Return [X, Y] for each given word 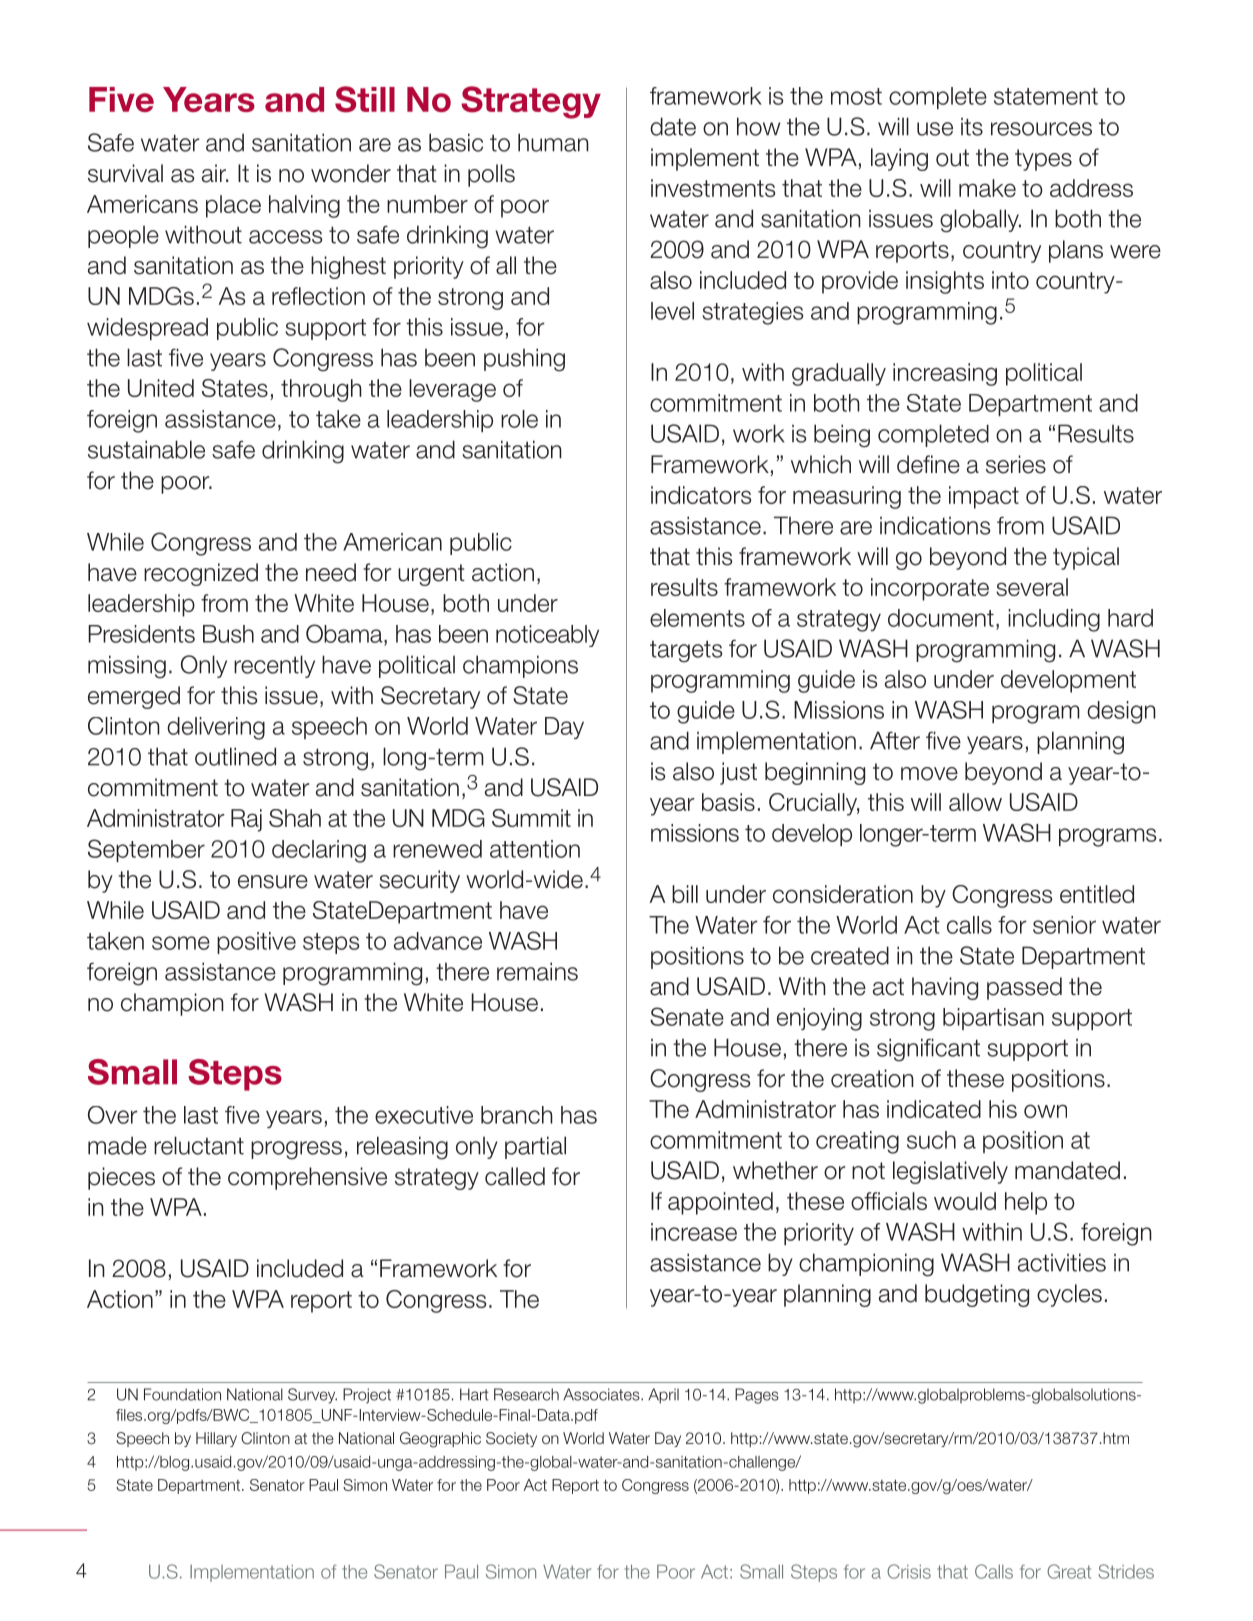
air [215, 173]
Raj [246, 820]
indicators [701, 495]
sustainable [146, 449]
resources [1041, 129]
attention [535, 849]
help [1026, 1203]
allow [975, 802]
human [553, 142]
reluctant [199, 1145]
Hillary [216, 1439]
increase [694, 1232]
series [1016, 464]
